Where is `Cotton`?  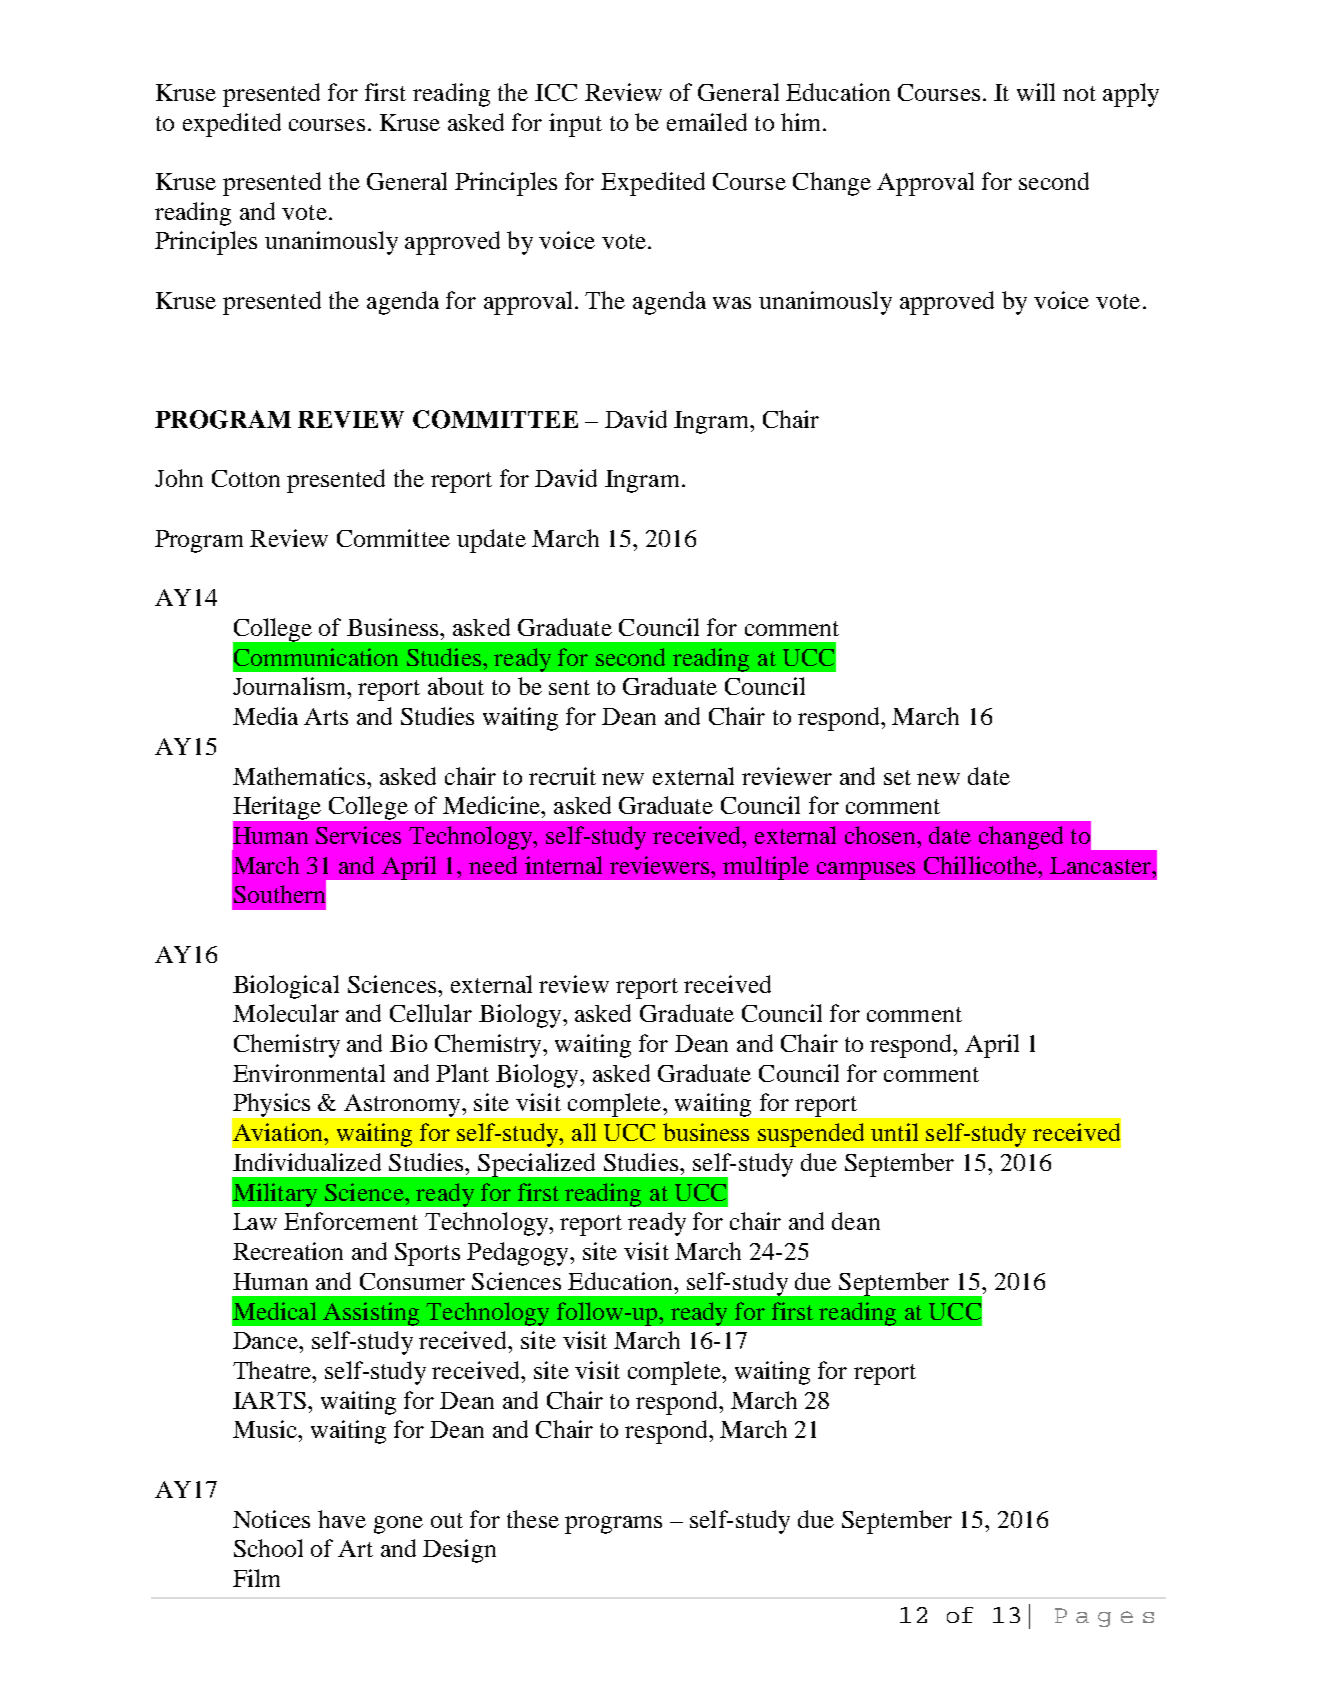 Cotton is located at coordinates (246, 478).
